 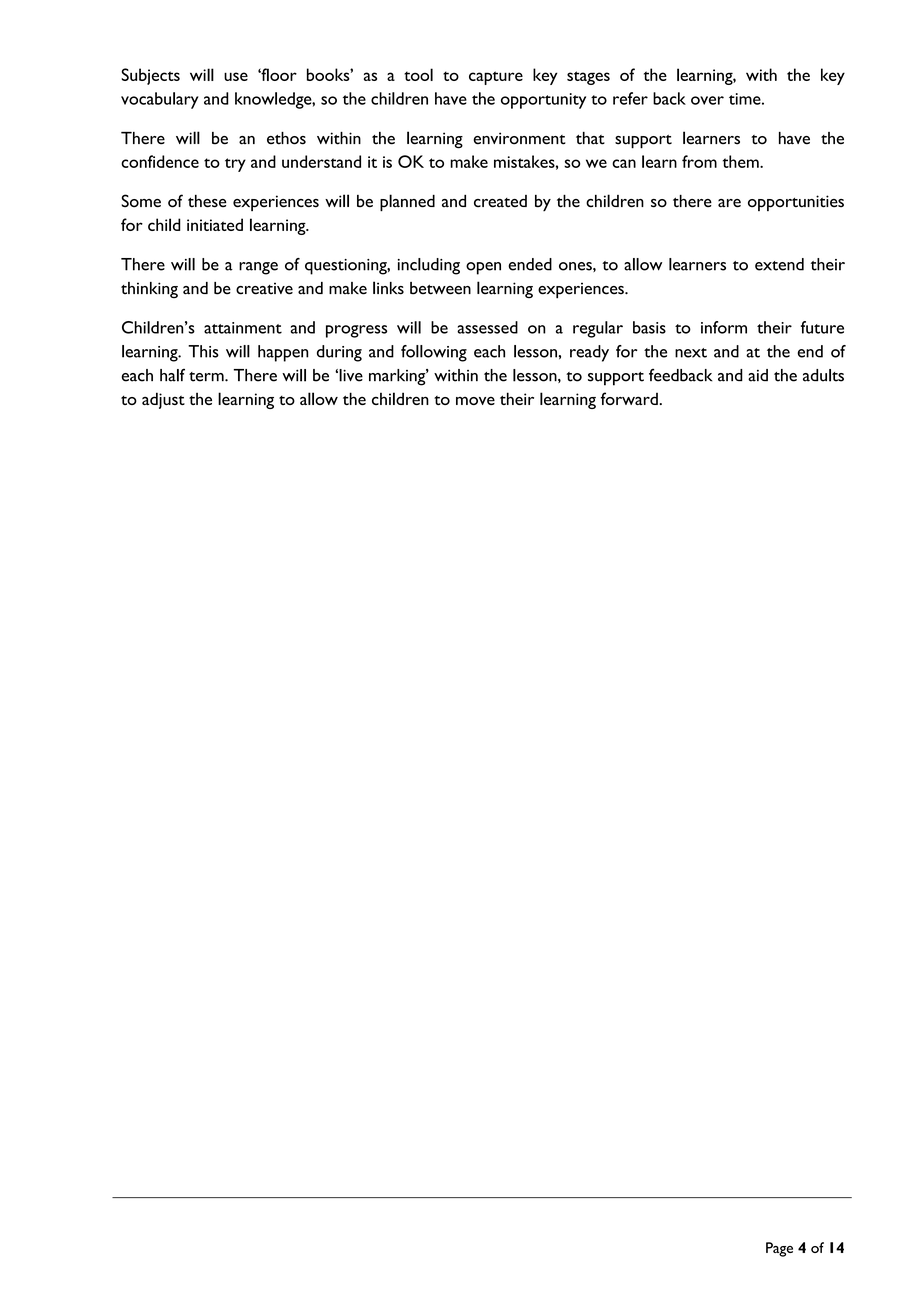 What do you see at coordinates (236, 76) in the page?
I see `use` at bounding box center [236, 76].
